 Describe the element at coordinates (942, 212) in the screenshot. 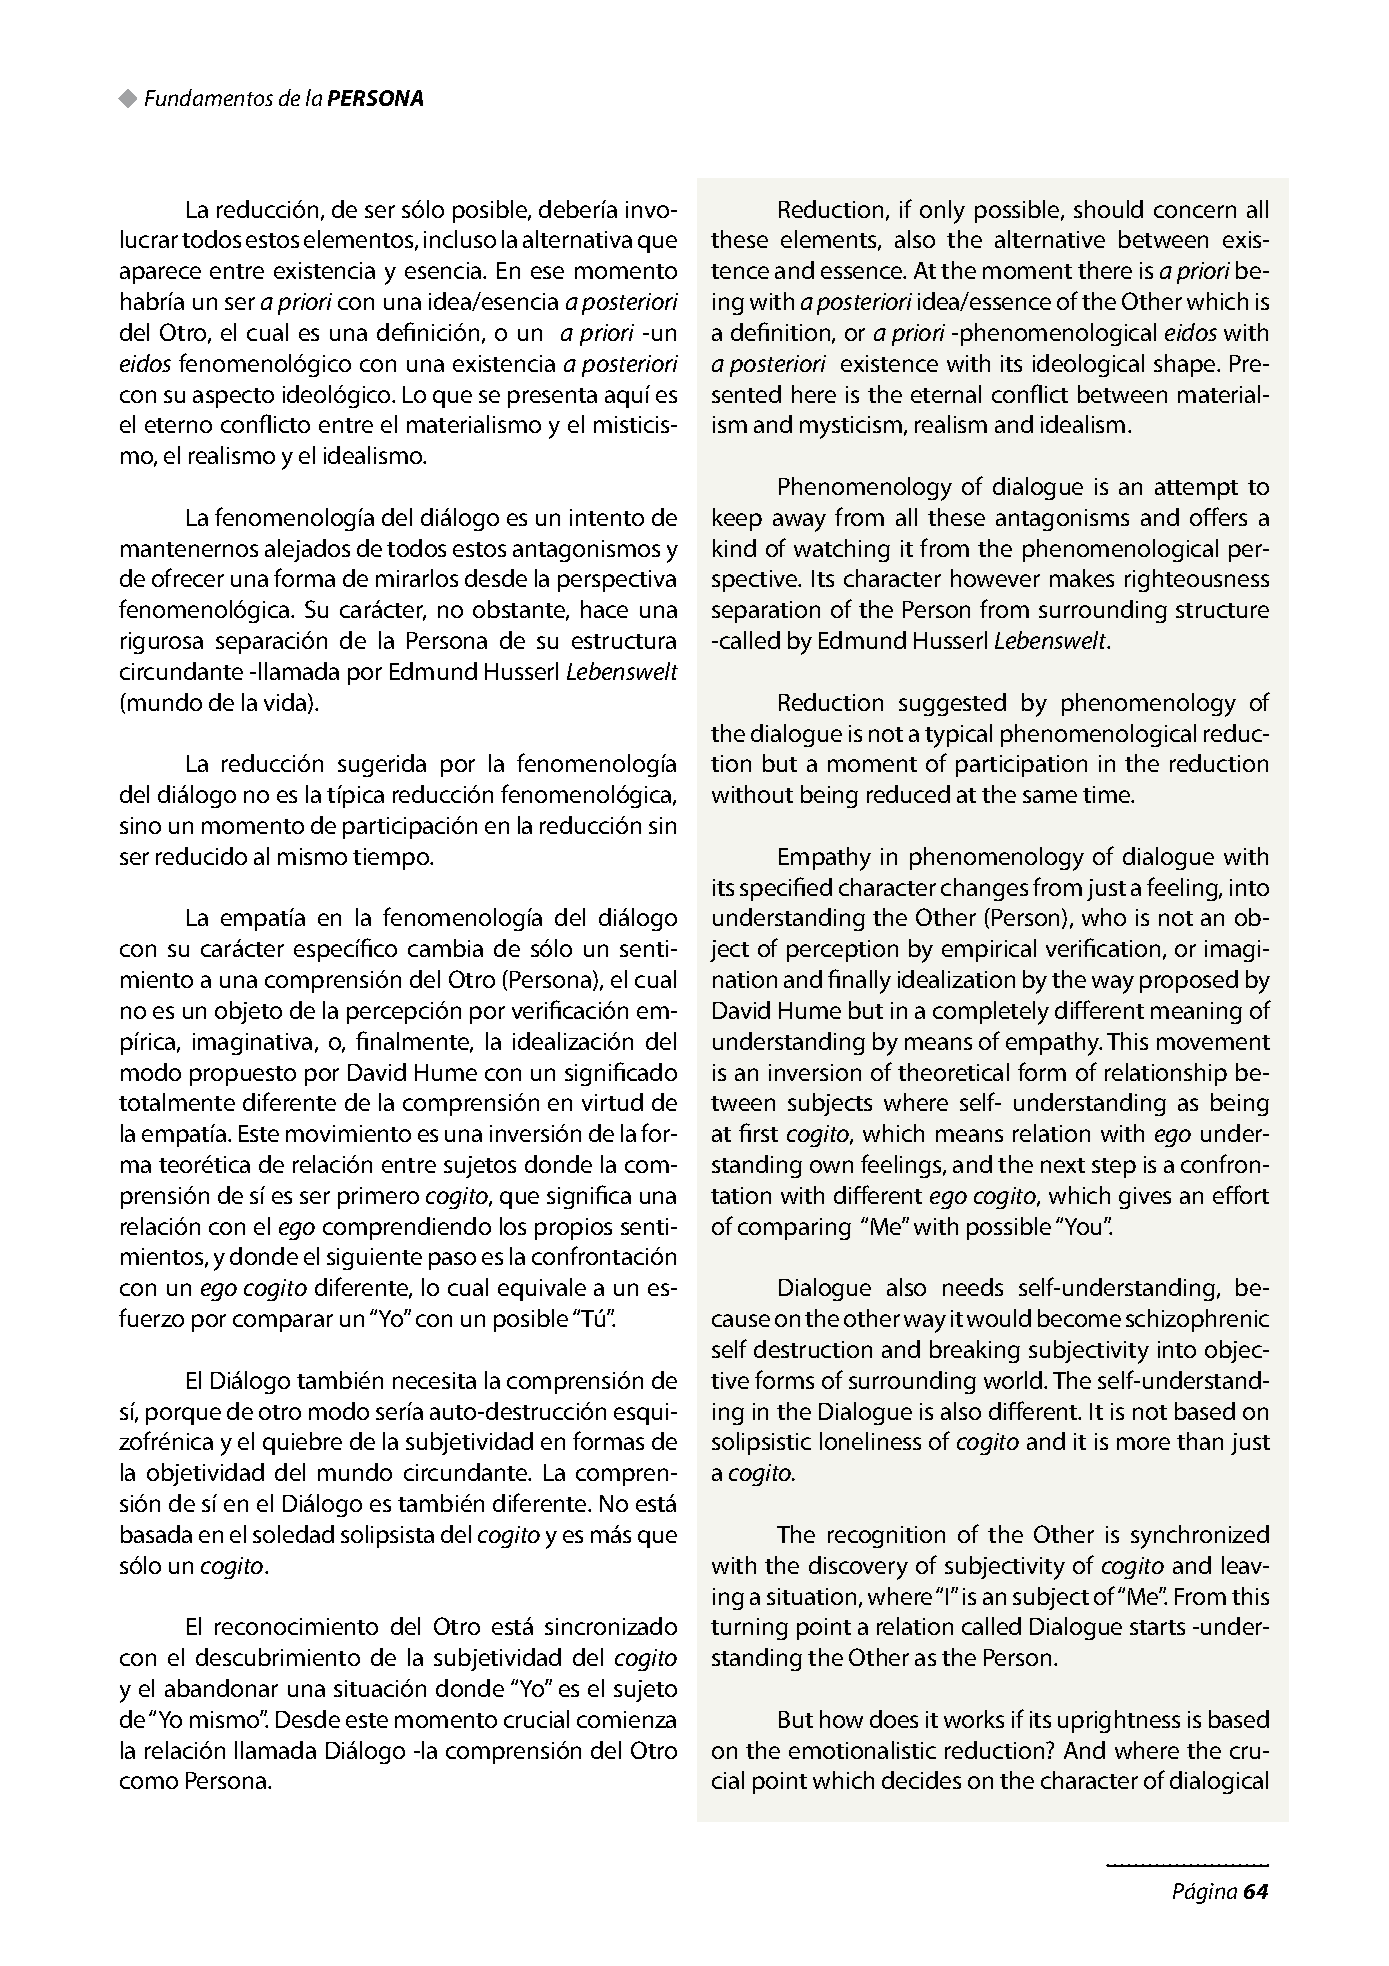

I see `only` at that location.
